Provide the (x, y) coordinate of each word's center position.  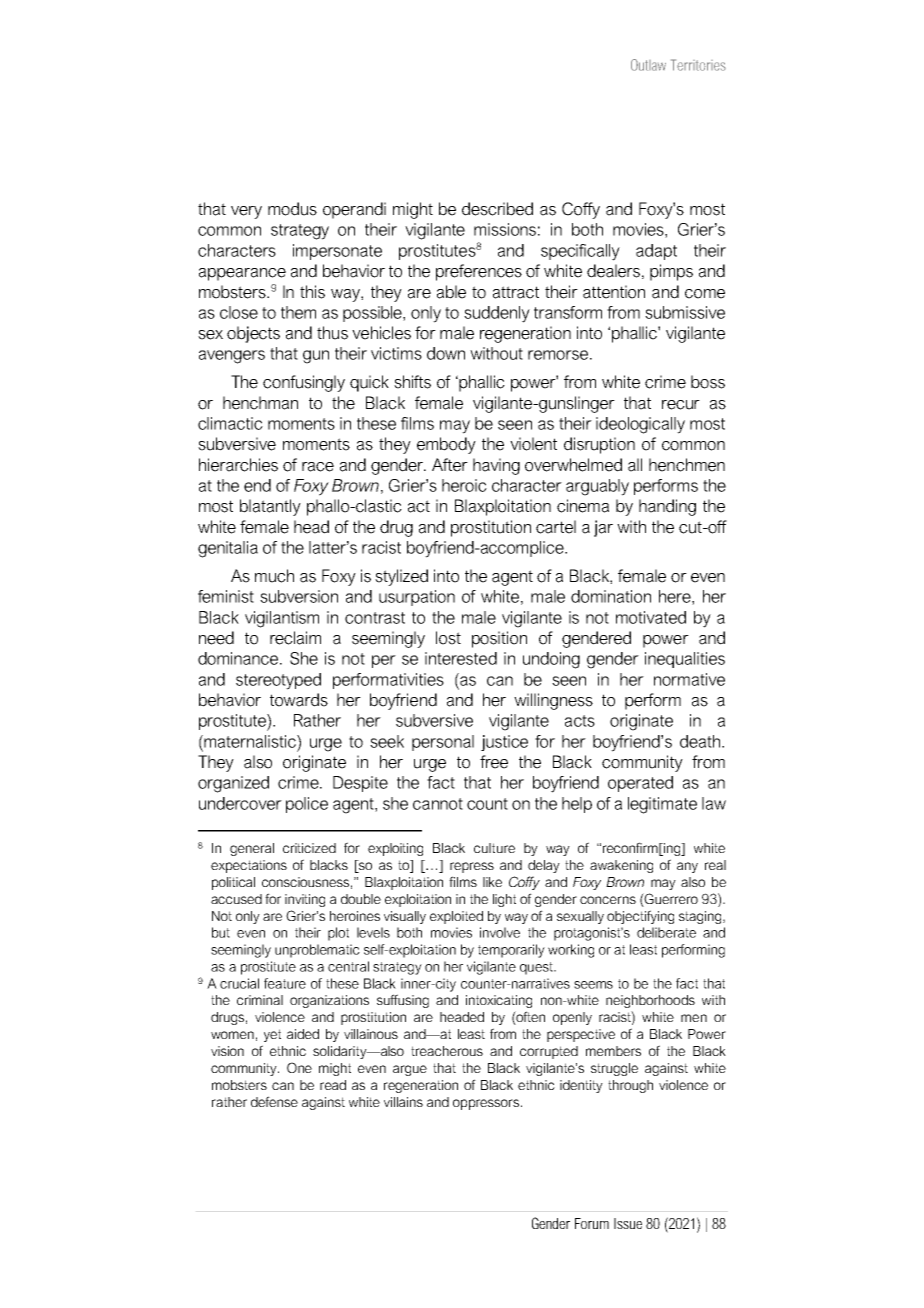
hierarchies (238, 465)
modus (292, 209)
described (497, 209)
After (450, 465)
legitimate (662, 805)
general (252, 849)
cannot (438, 804)
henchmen (687, 465)
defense (274, 1101)
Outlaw (648, 65)
